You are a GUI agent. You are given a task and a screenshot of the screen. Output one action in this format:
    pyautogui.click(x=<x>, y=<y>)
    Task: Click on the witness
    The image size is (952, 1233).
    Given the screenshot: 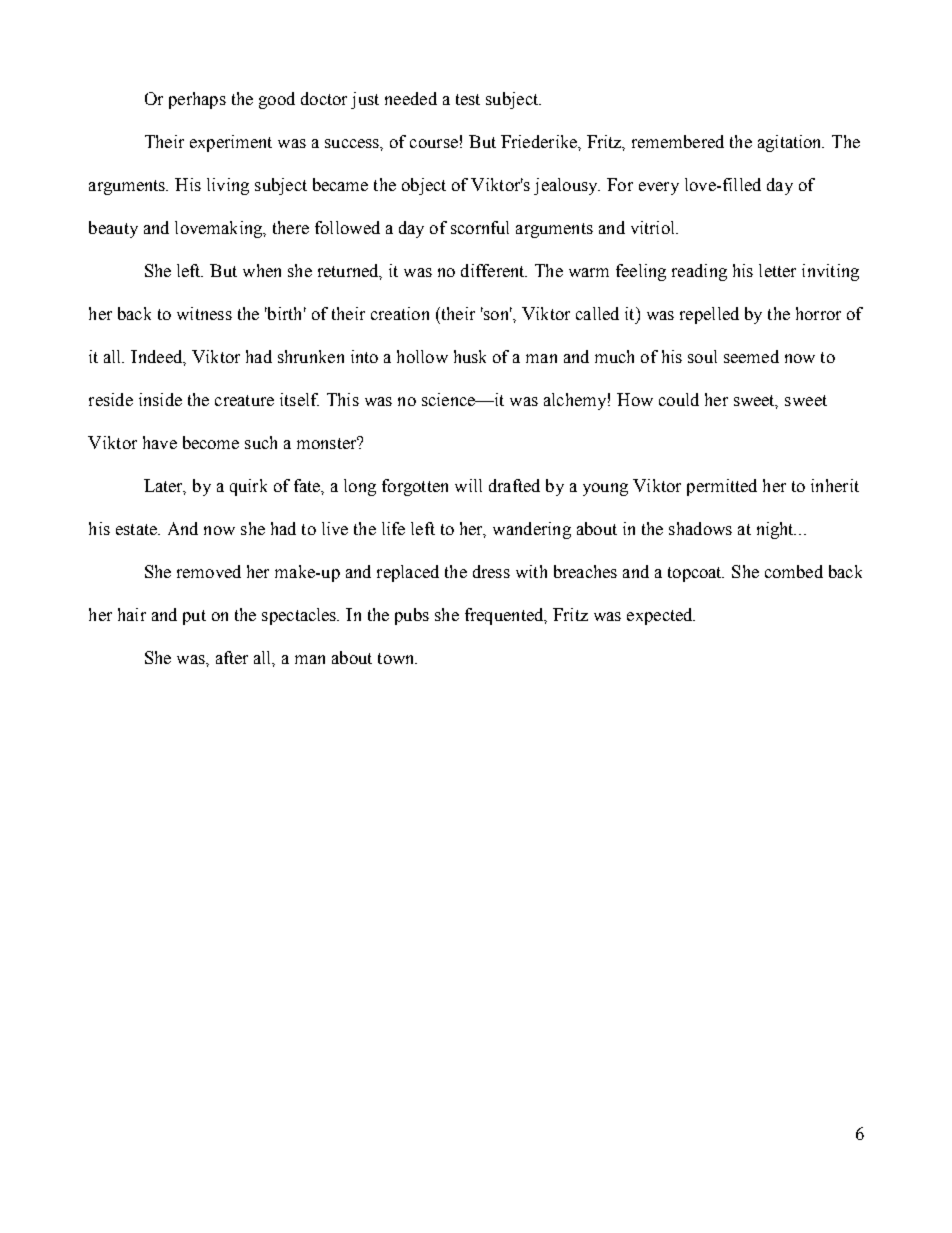 What is the action you would take?
    pyautogui.click(x=204, y=313)
